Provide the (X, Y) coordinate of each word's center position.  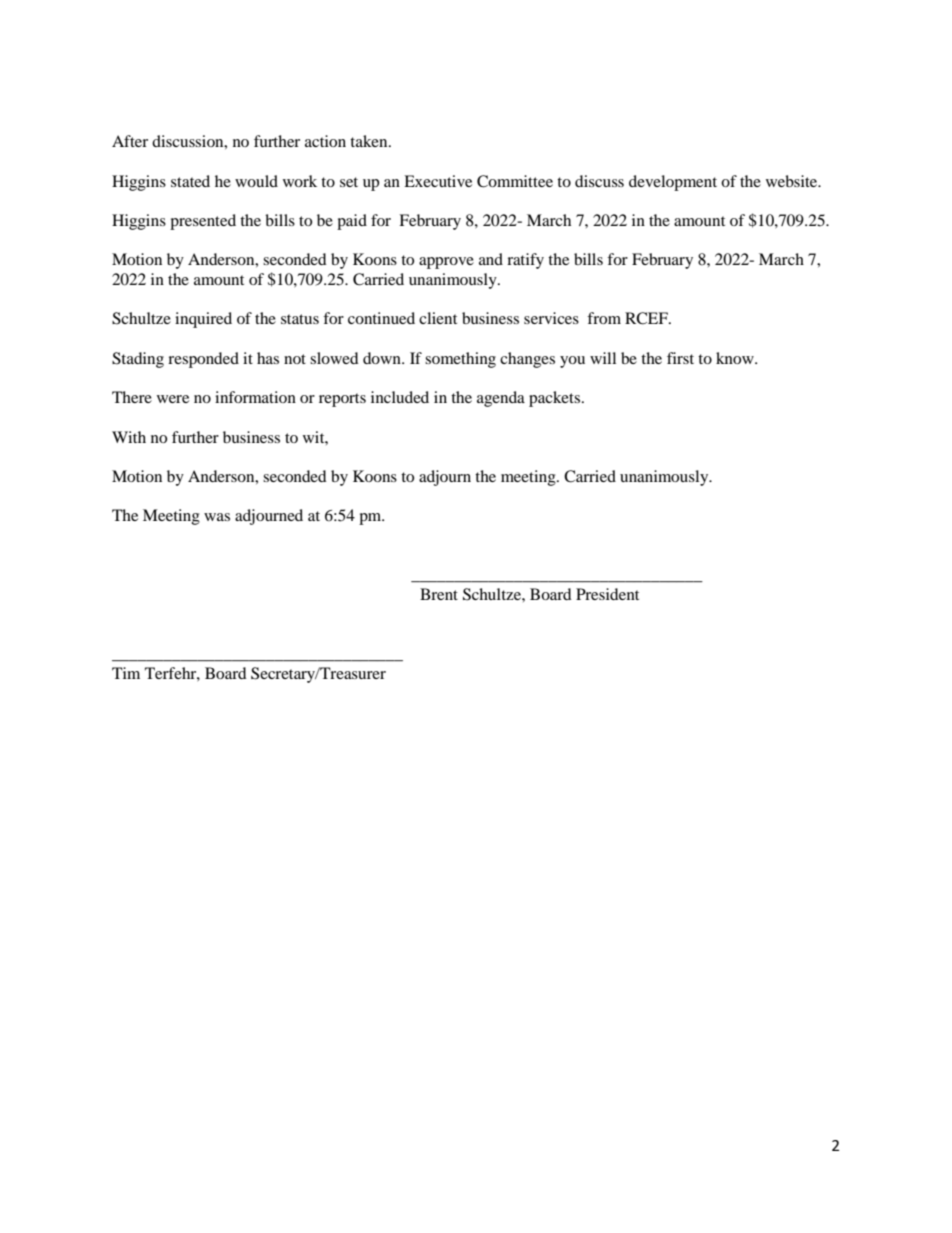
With (129, 437)
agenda (501, 399)
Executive (438, 181)
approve (446, 263)
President (607, 594)
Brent (439, 594)
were (173, 399)
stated (190, 181)
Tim (126, 673)
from (604, 318)
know (736, 358)
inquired (203, 320)
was (217, 517)
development (673, 183)
